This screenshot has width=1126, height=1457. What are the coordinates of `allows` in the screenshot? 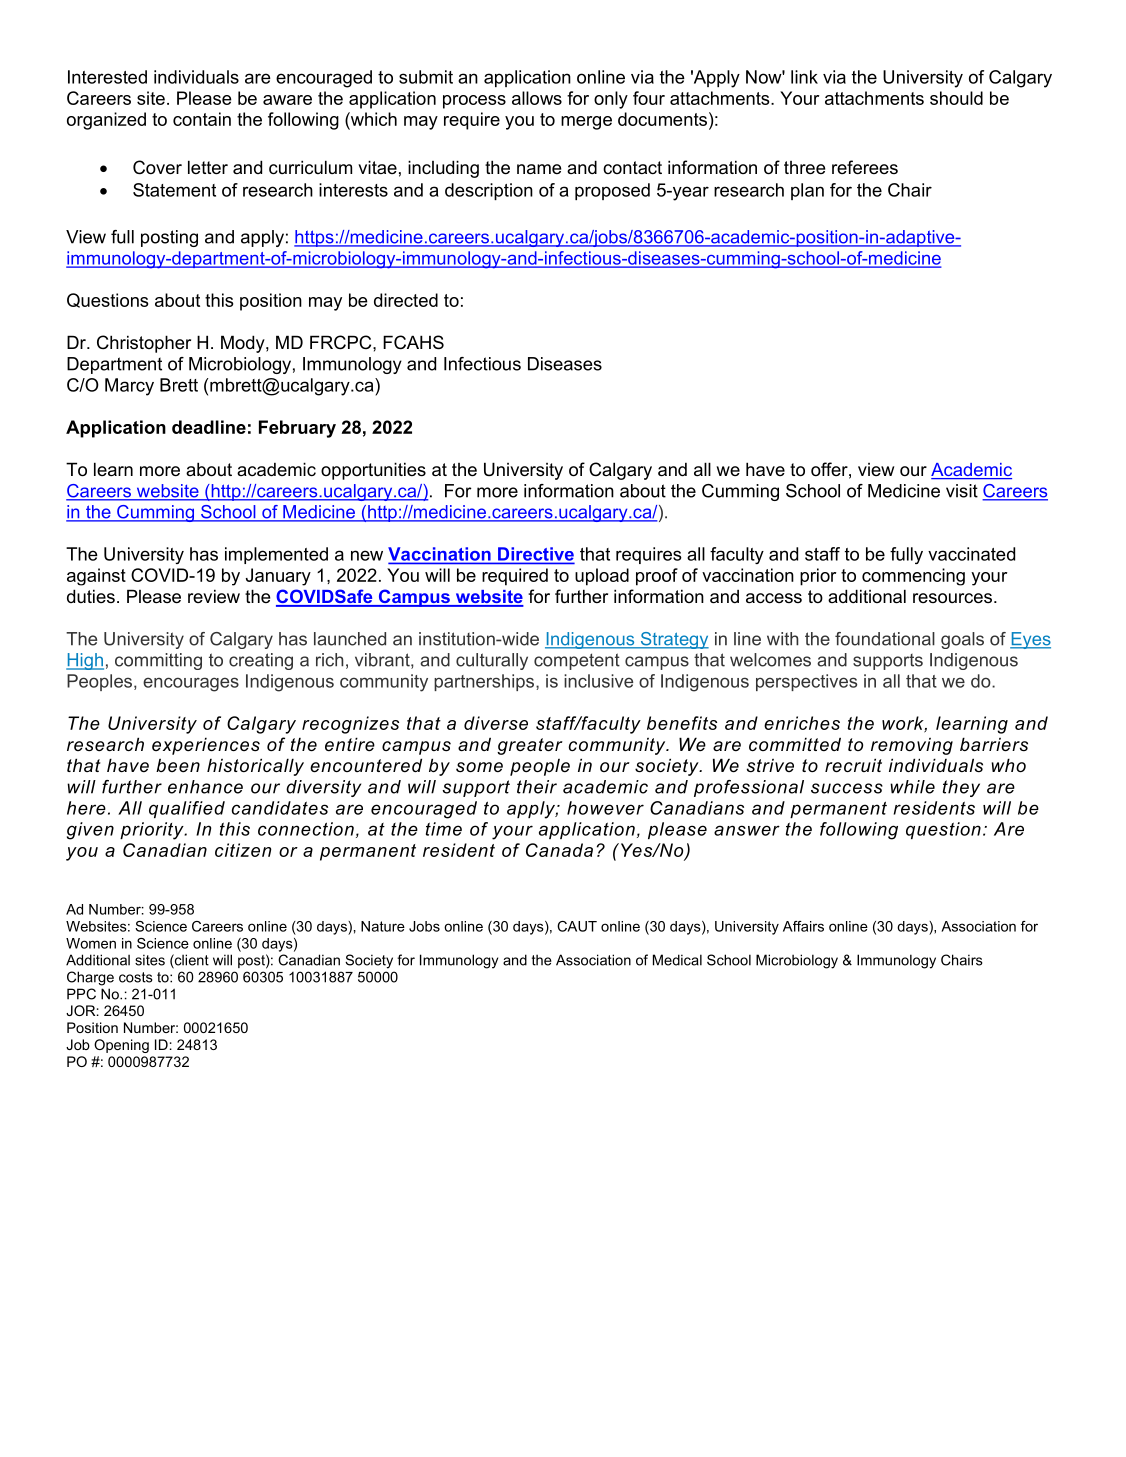 It's located at (537, 98).
